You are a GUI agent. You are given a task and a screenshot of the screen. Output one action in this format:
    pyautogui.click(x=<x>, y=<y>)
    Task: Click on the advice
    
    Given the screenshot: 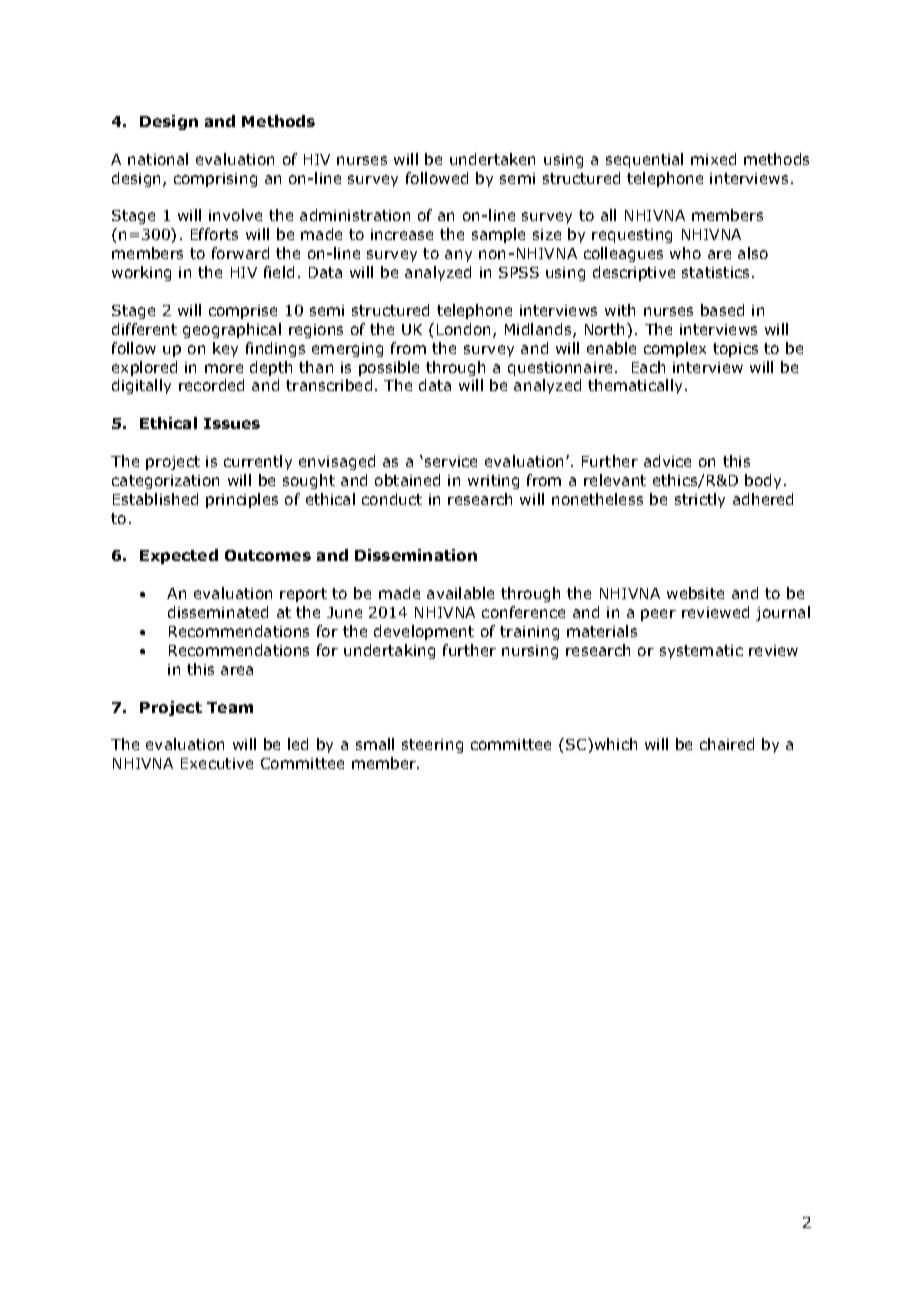 What is the action you would take?
    pyautogui.click(x=667, y=461)
